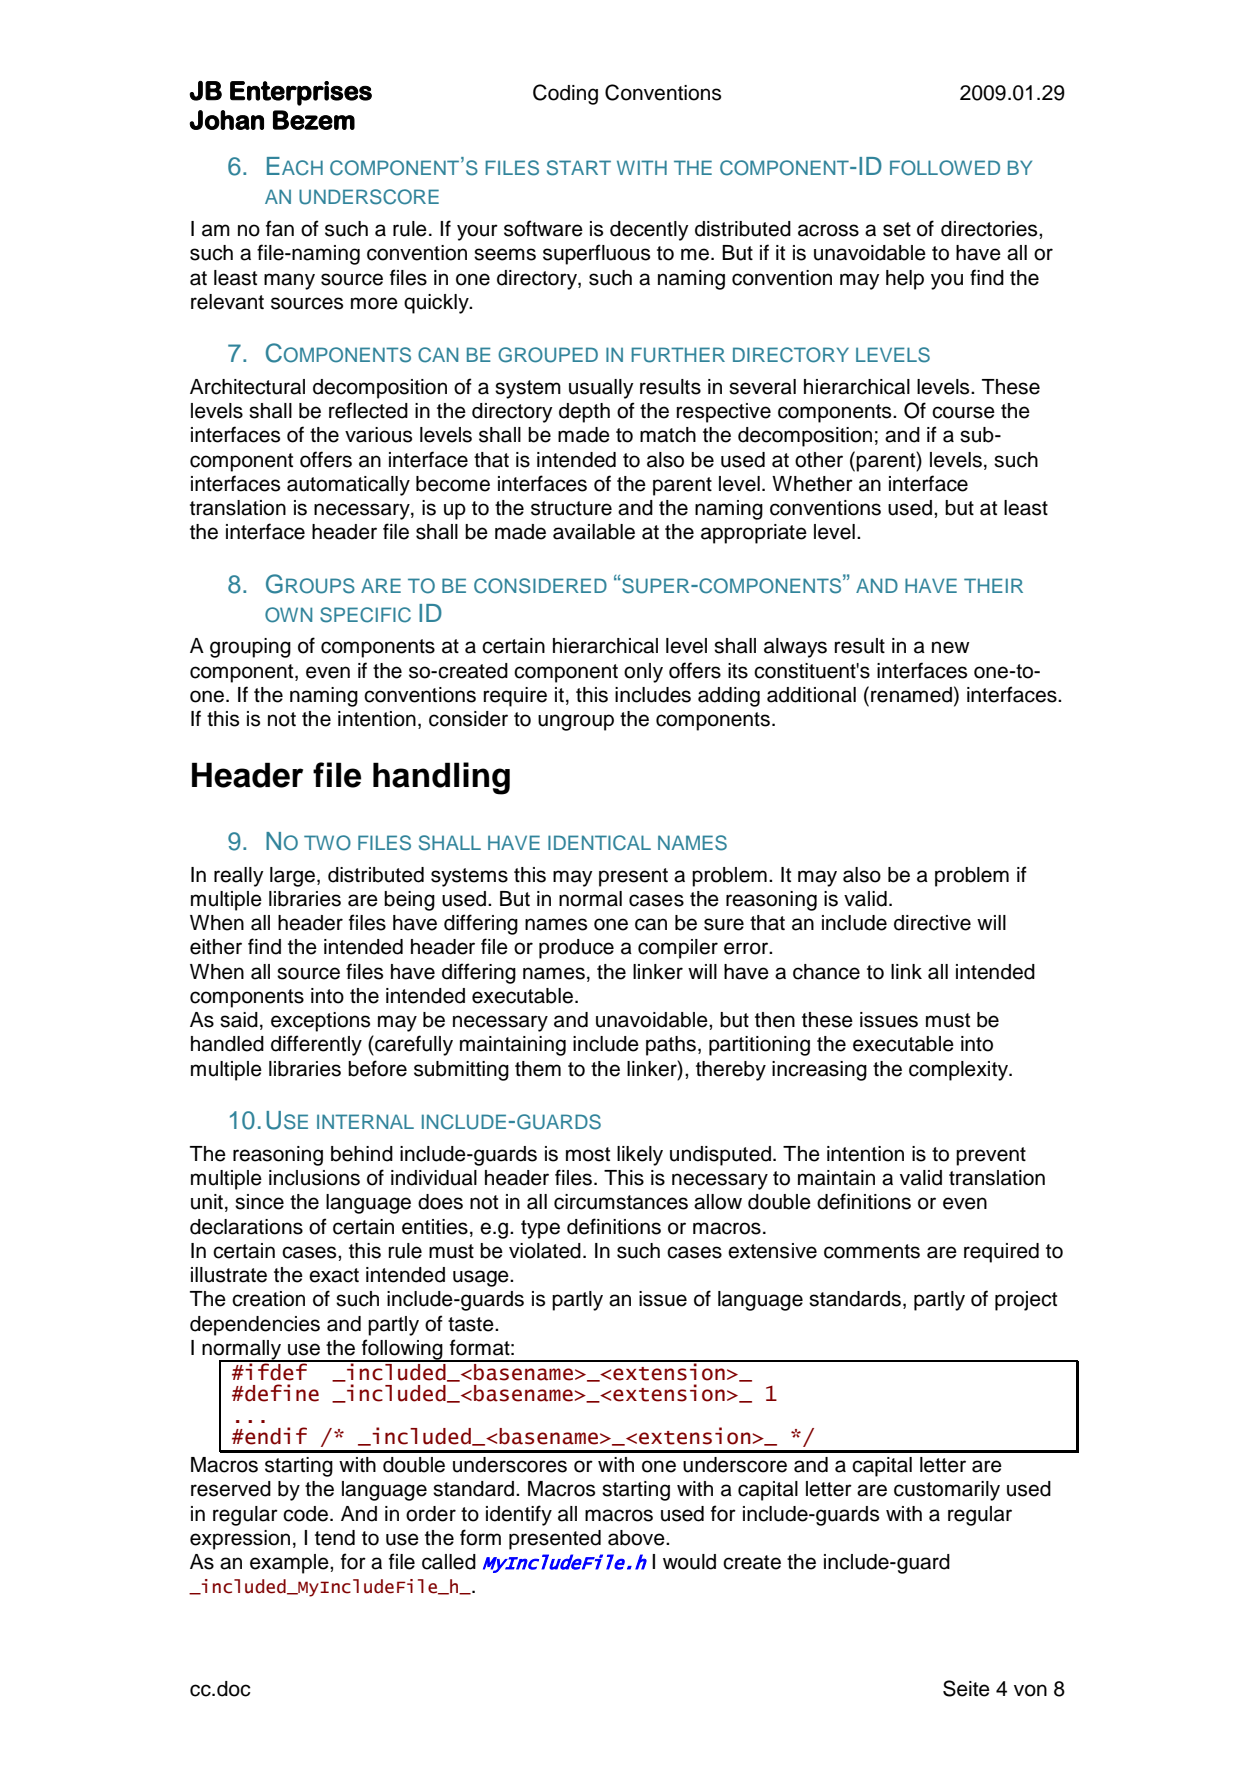 This document has width=1255, height=1776. What do you see at coordinates (945, 168) in the document?
I see `FOLLOWED` at bounding box center [945, 168].
